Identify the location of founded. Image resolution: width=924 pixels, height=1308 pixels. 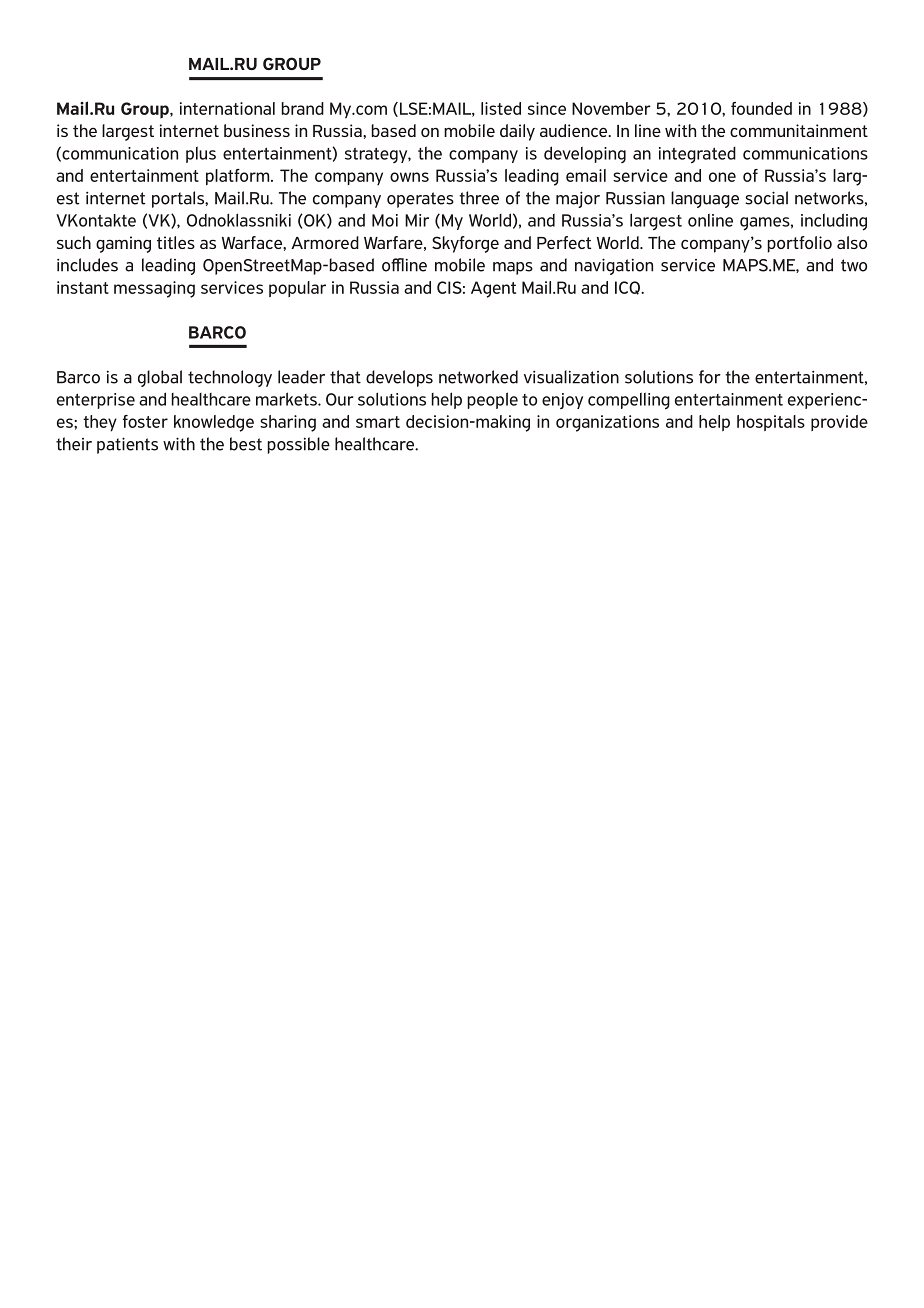
(761, 108).
